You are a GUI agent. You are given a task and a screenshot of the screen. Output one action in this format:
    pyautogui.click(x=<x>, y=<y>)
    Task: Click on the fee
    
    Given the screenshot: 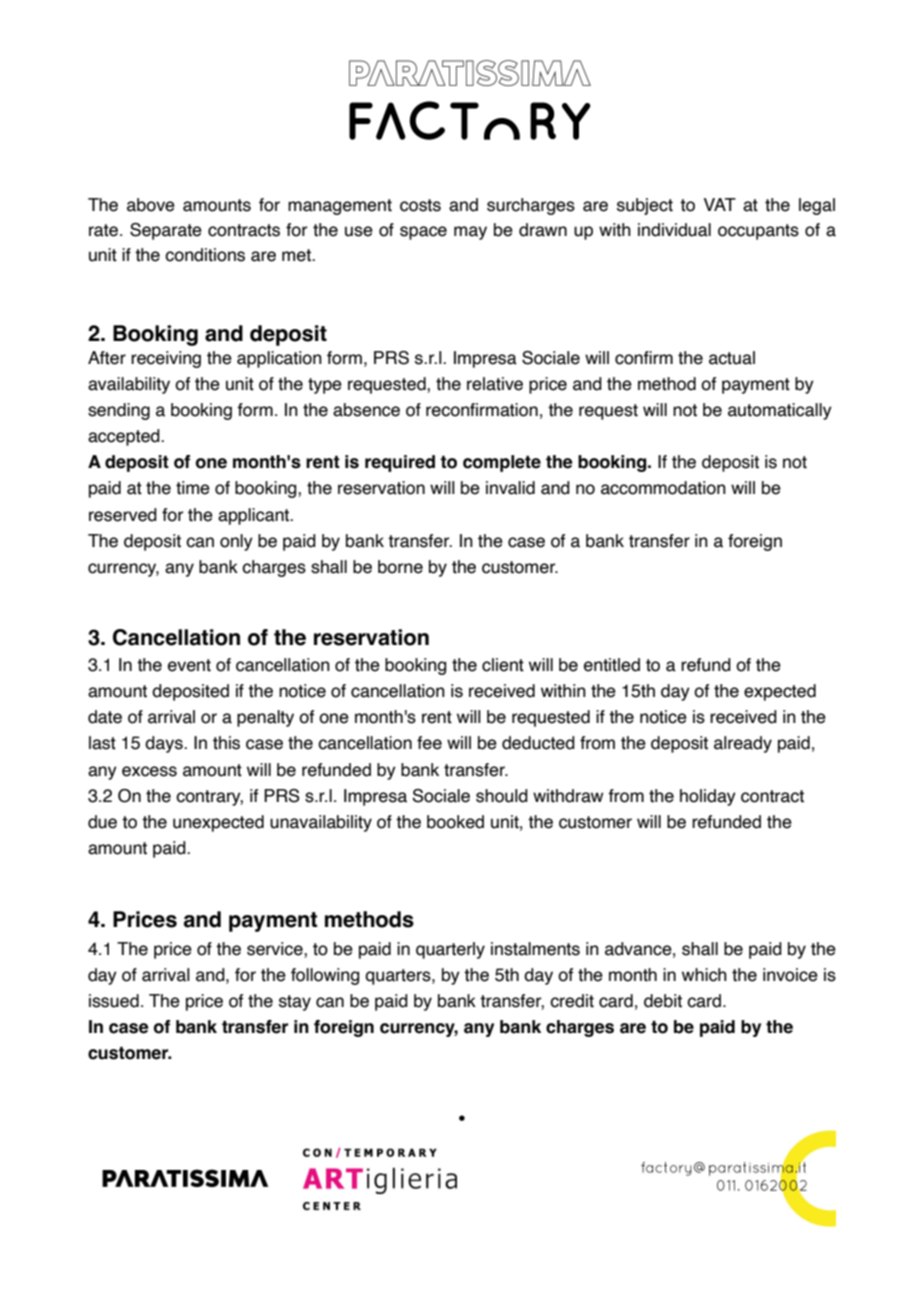 What is the action you would take?
    pyautogui.click(x=429, y=743)
